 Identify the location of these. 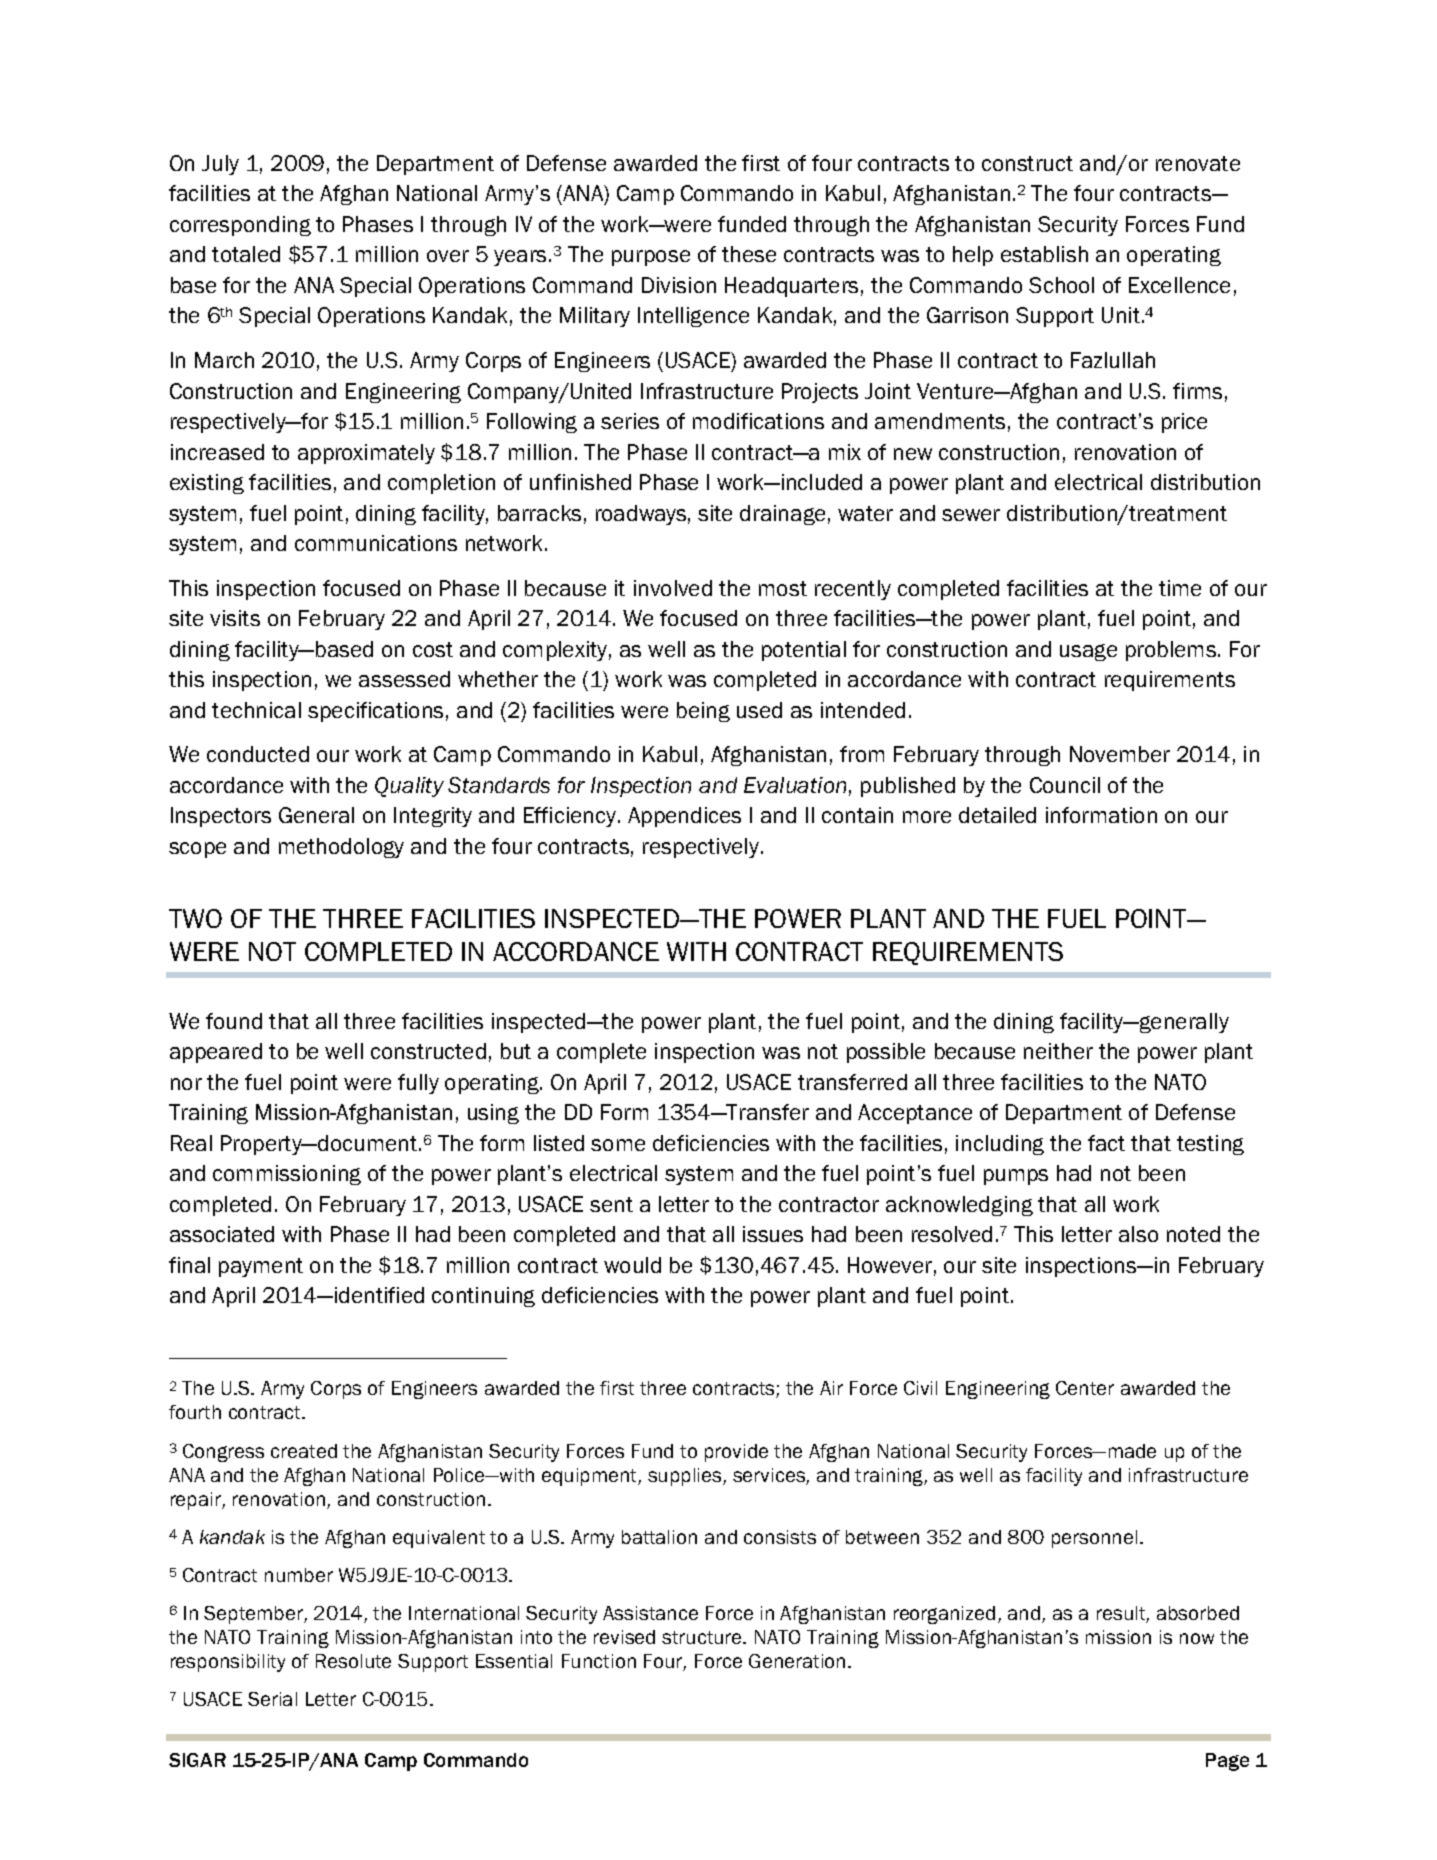
(749, 254).
